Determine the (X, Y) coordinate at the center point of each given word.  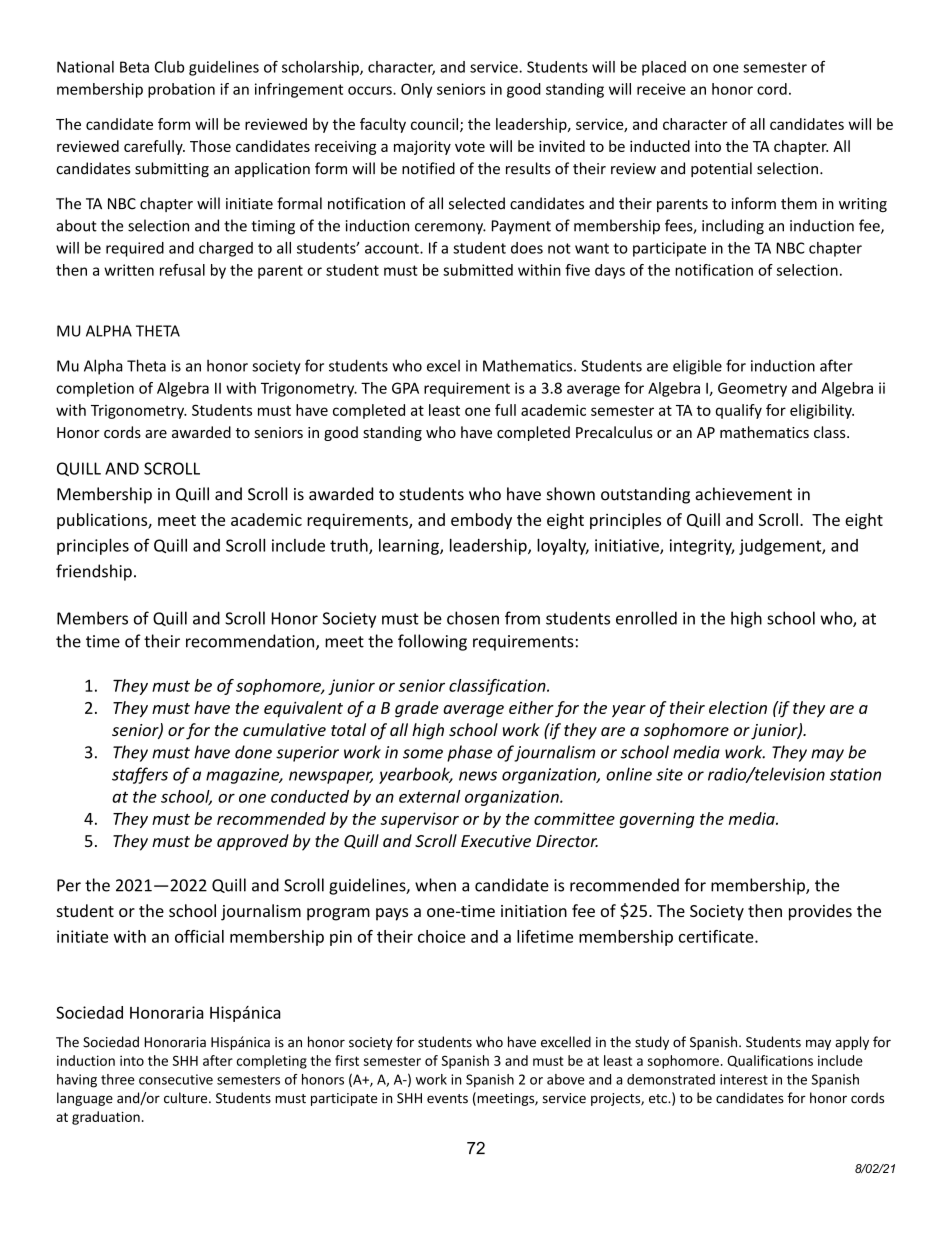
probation (181, 90)
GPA (405, 388)
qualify (739, 411)
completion (95, 389)
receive (661, 89)
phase (469, 753)
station (855, 774)
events (447, 1099)
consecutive (176, 1079)
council (436, 125)
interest (744, 1079)
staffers (140, 775)
